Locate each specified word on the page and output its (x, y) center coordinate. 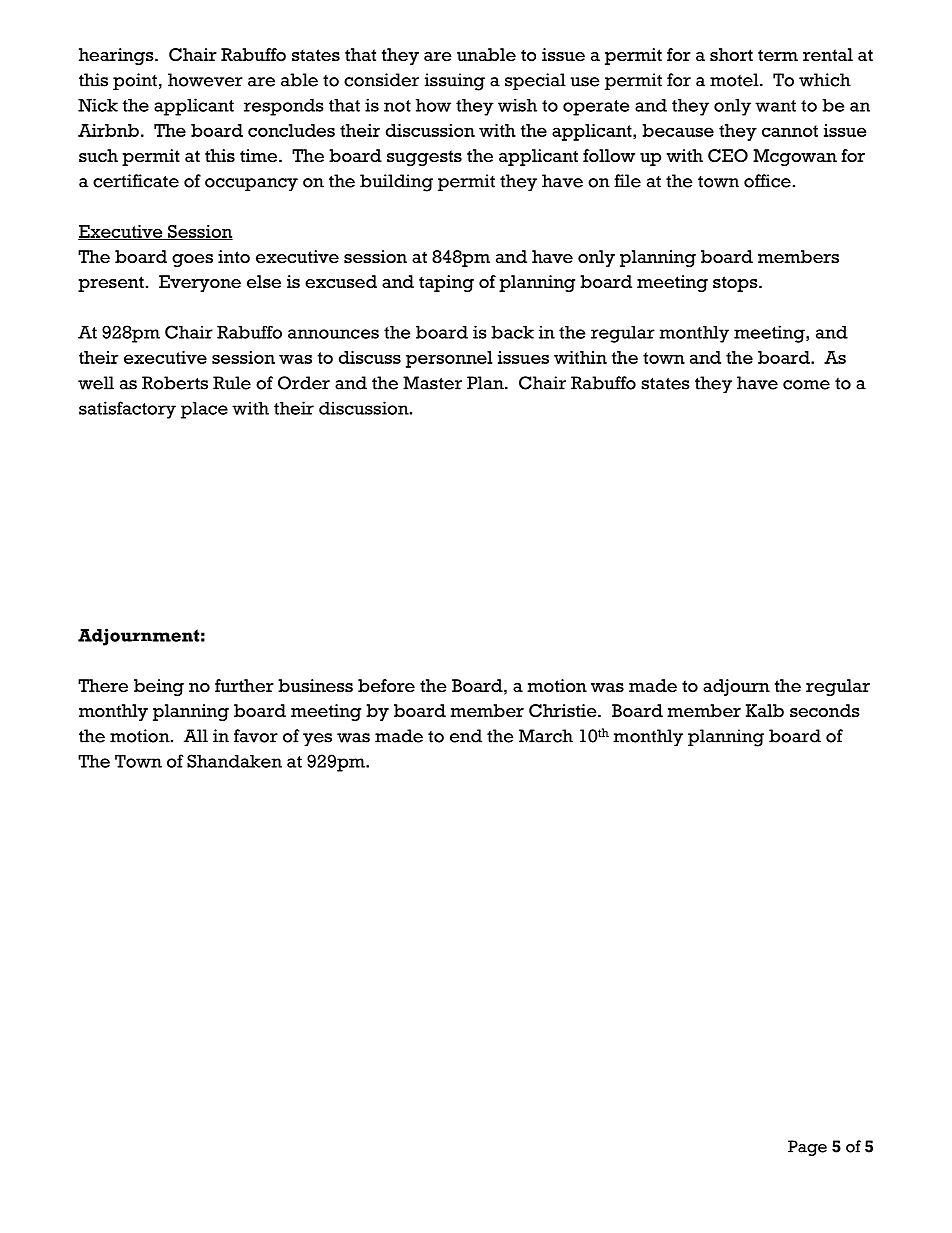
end (466, 736)
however (205, 80)
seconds (825, 711)
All (196, 735)
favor (256, 736)
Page (807, 1148)
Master (432, 383)
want (775, 106)
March (546, 736)
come (806, 385)
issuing (455, 82)
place (204, 410)
